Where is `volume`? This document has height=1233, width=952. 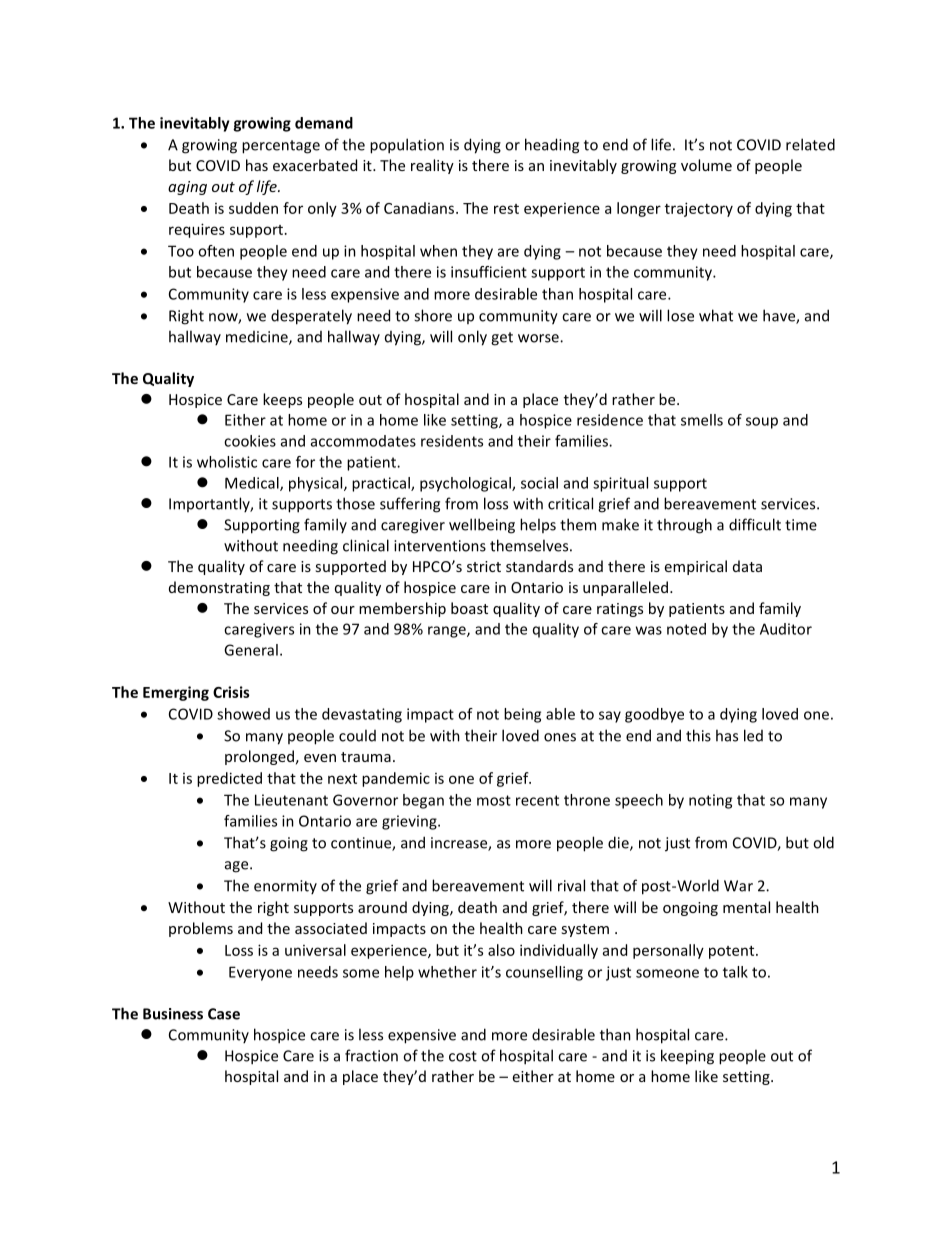 volume is located at coordinates (706, 165).
